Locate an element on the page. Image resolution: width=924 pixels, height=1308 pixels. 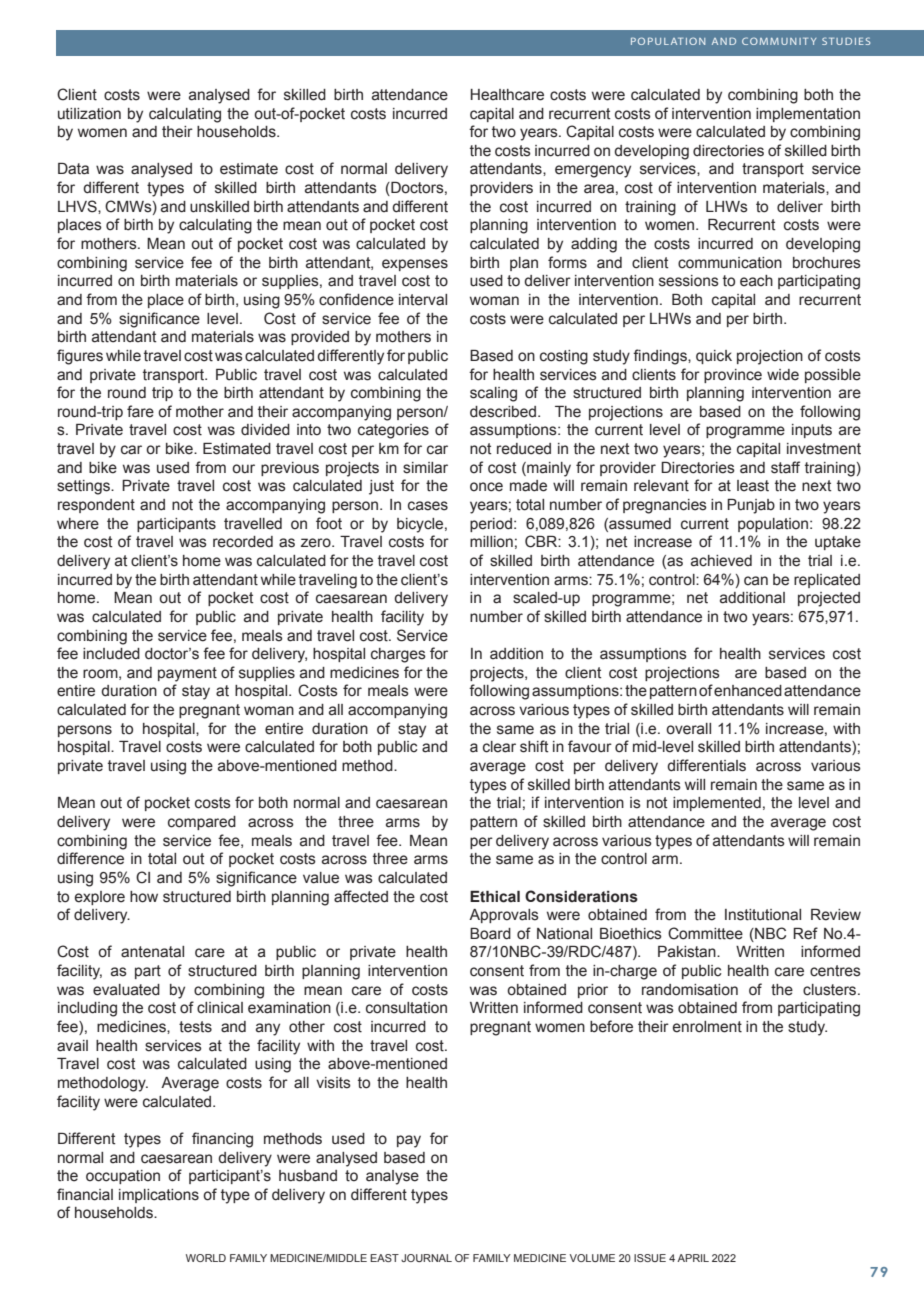
emergency is located at coordinates (593, 171).
